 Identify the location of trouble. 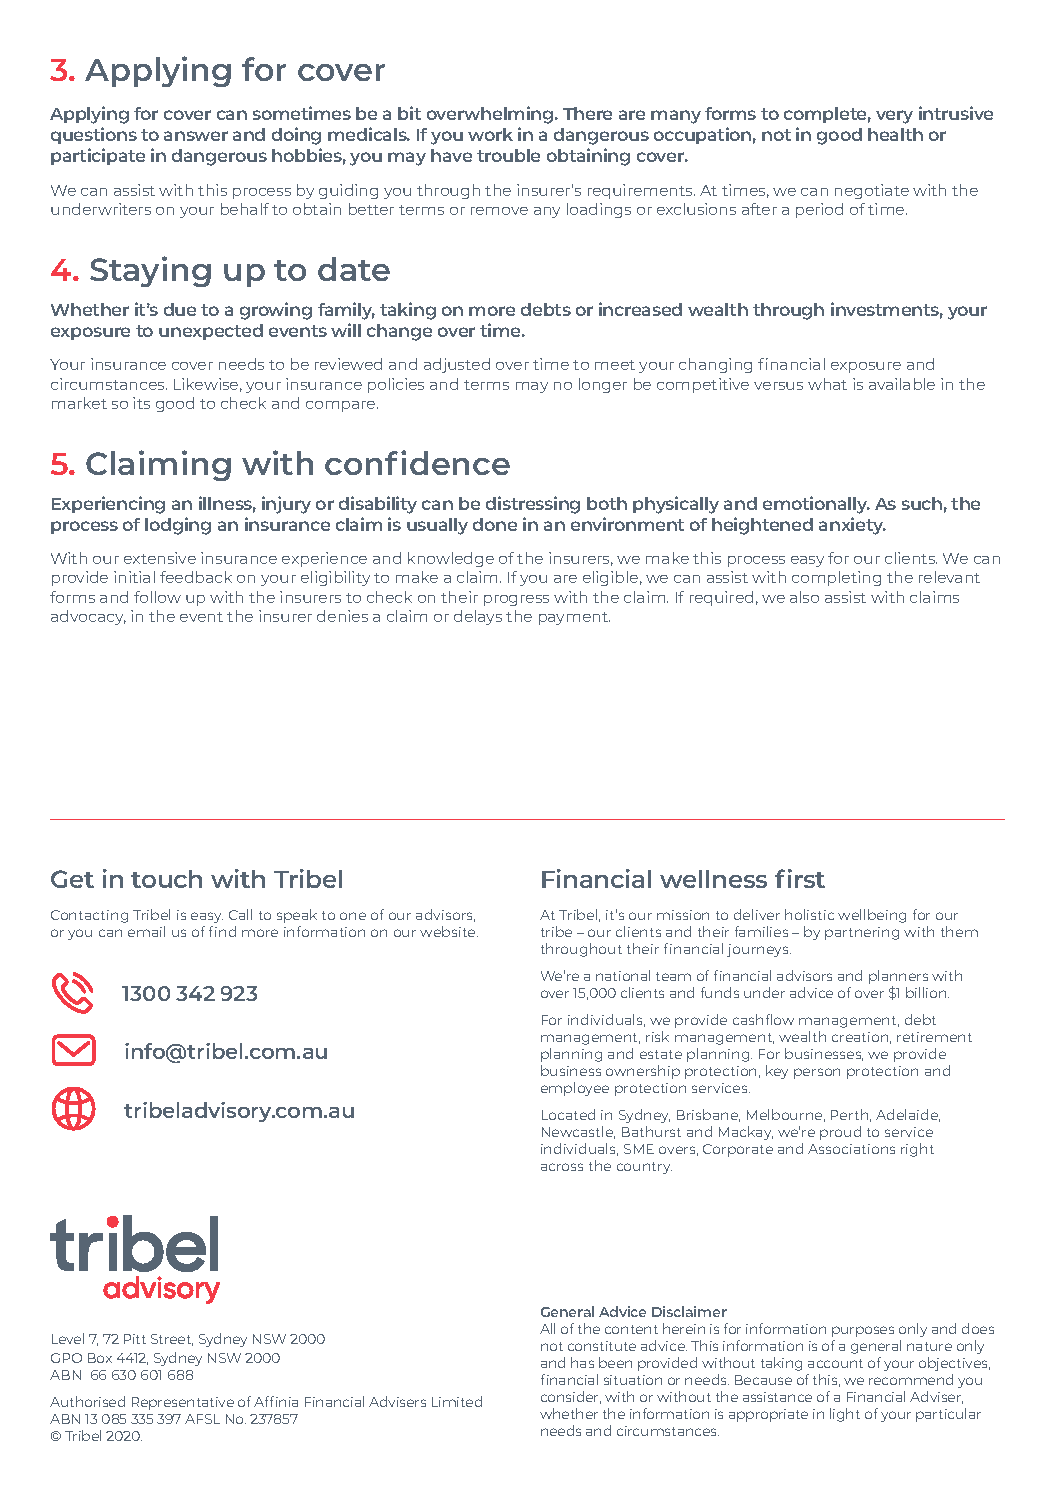
(508, 155).
